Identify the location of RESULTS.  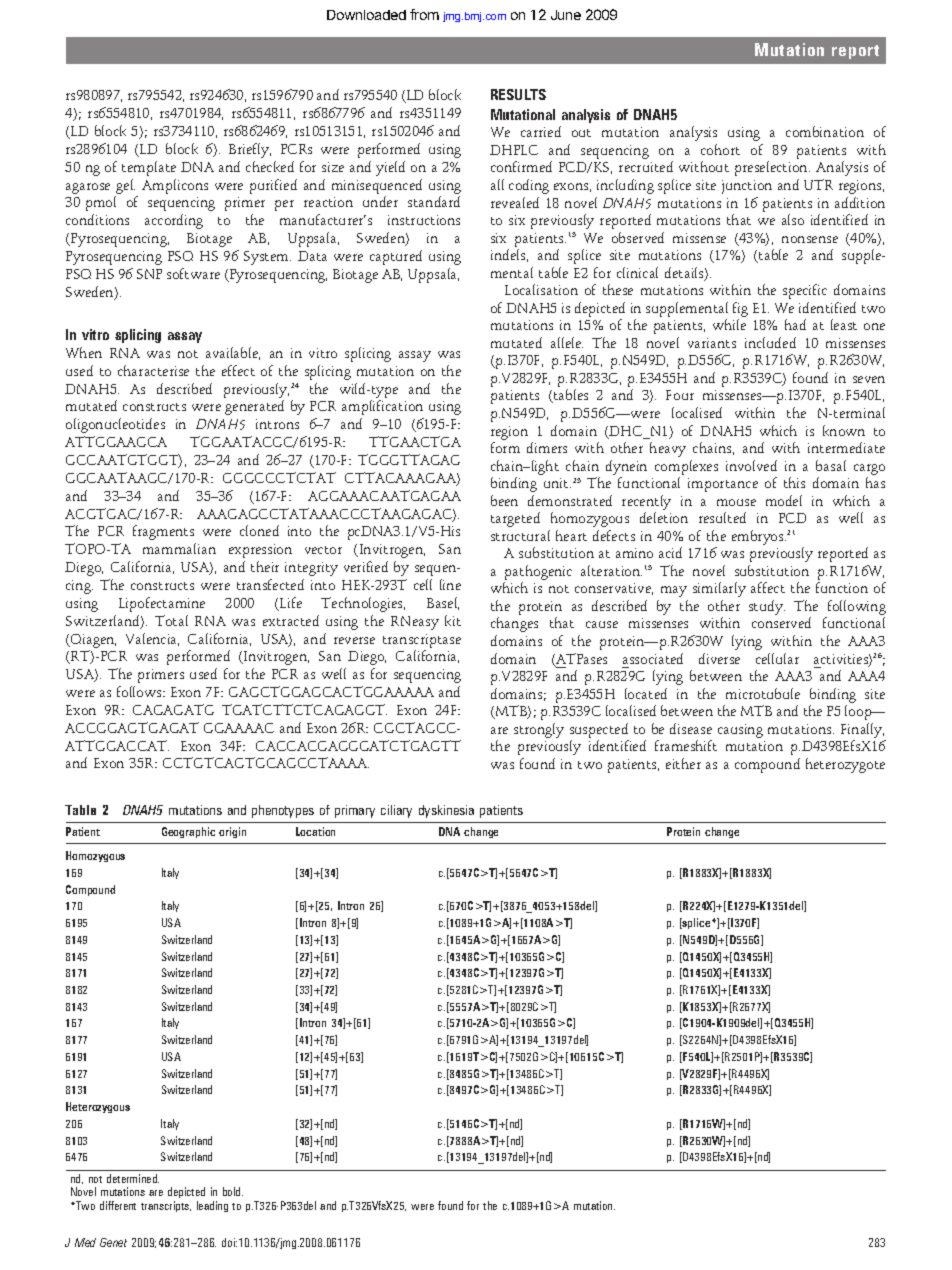
(518, 94).
